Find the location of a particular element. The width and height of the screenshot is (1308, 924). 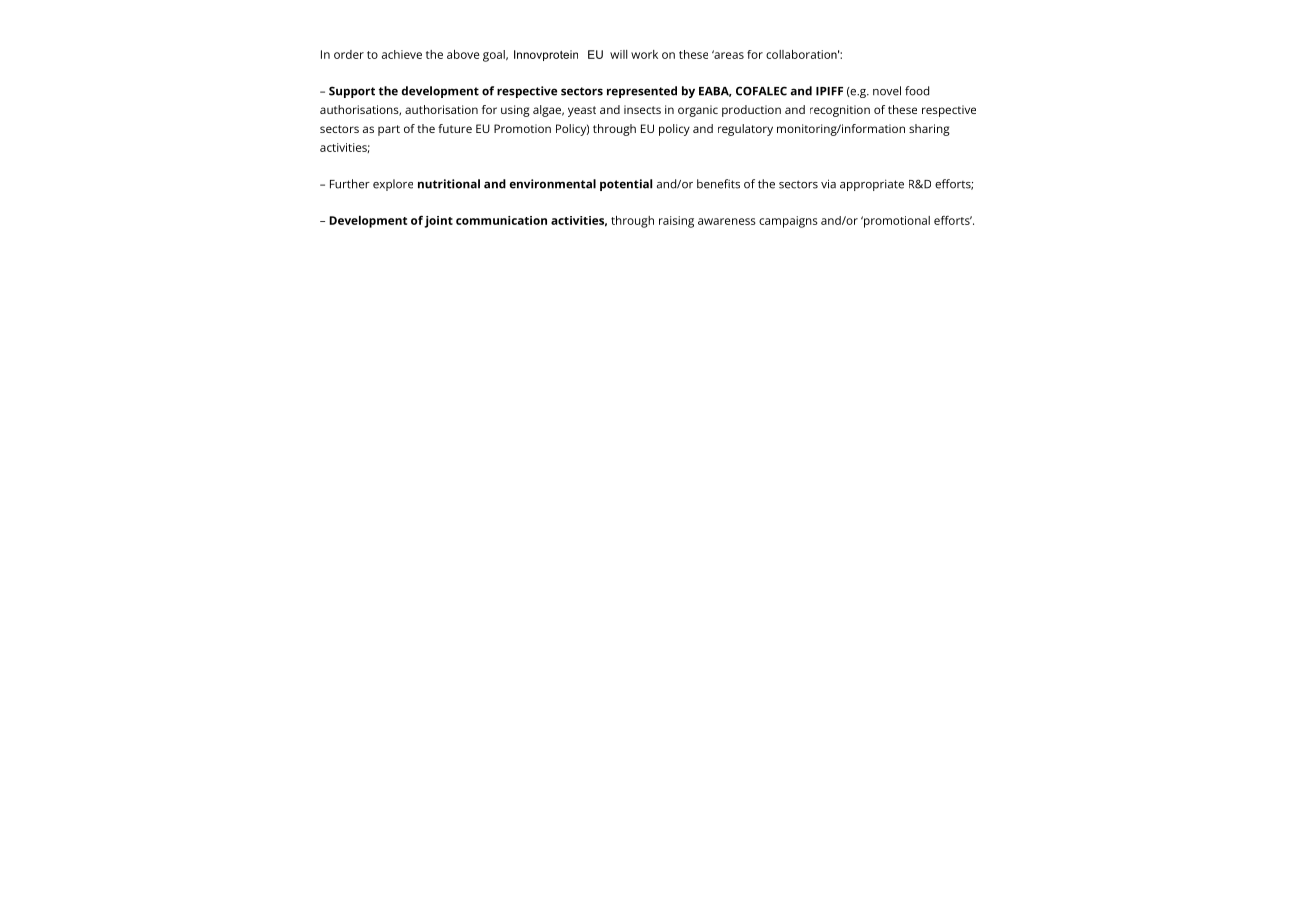

achieve is located at coordinates (402, 54).
